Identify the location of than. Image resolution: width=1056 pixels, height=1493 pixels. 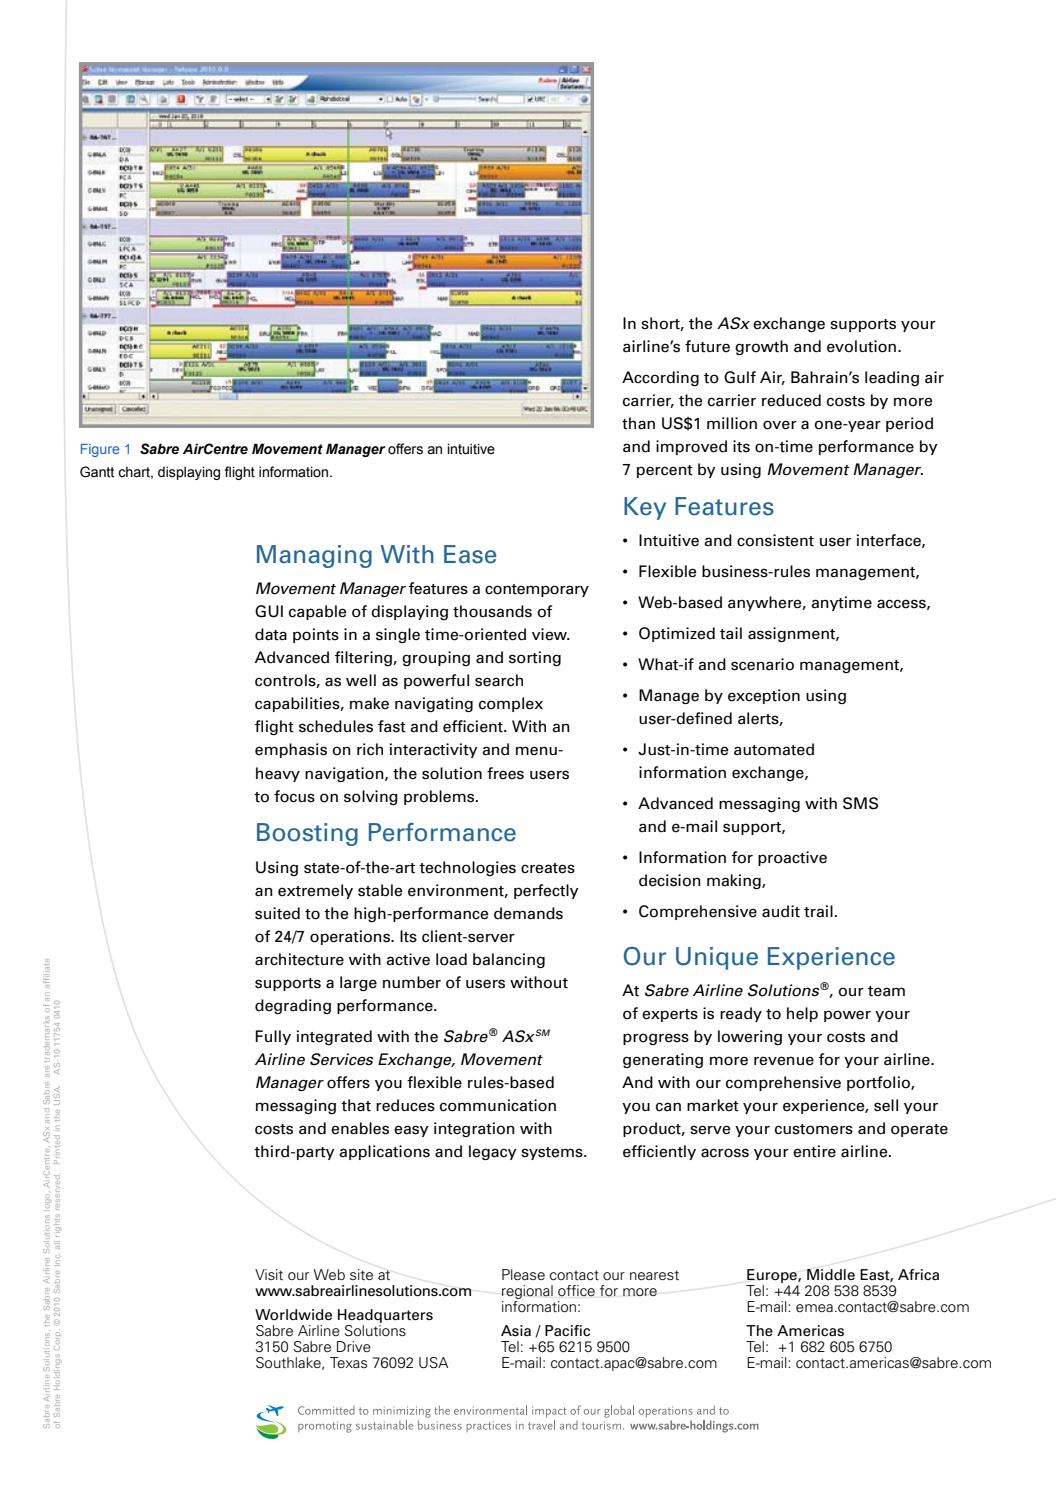
(638, 423).
